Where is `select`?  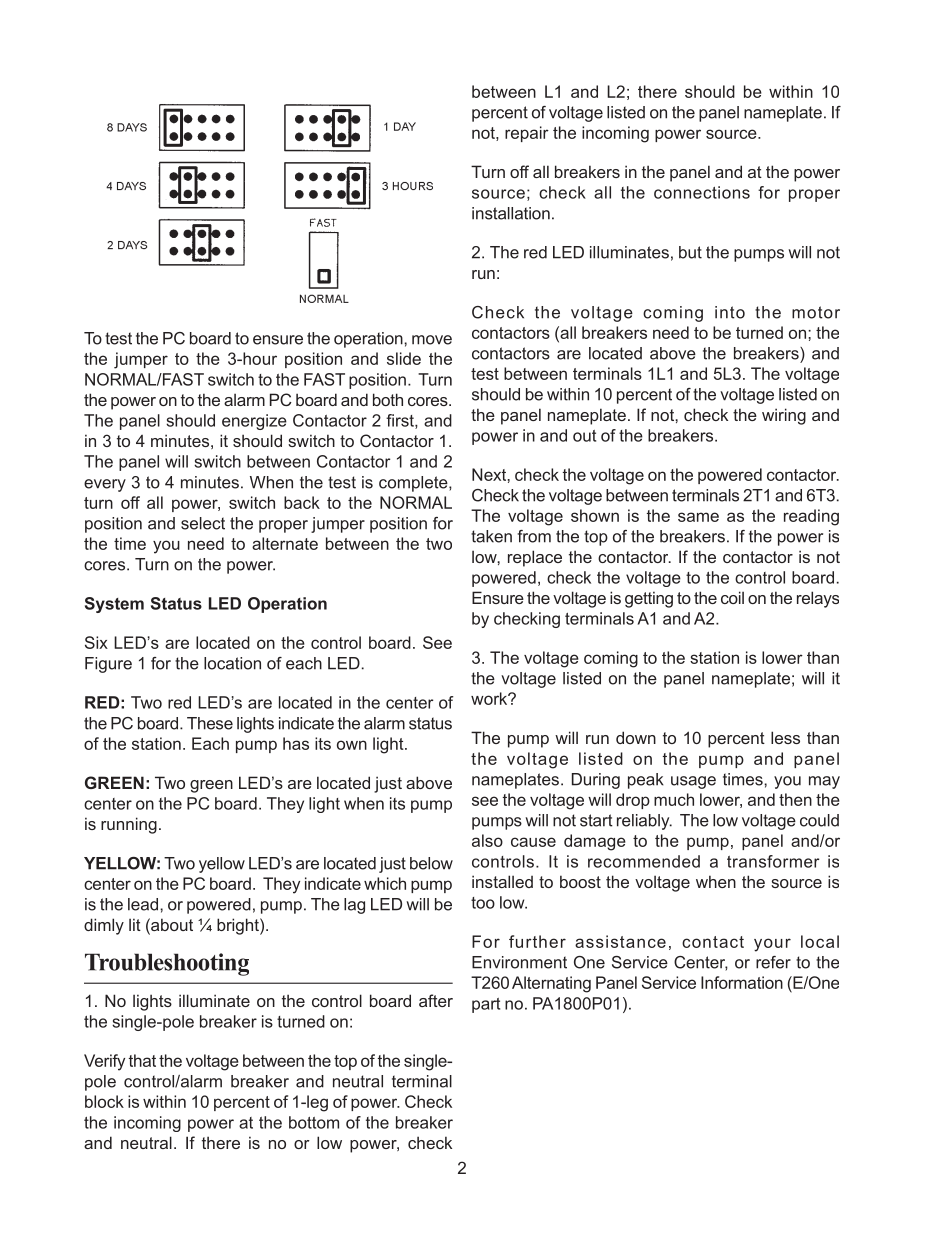 select is located at coordinates (203, 523).
